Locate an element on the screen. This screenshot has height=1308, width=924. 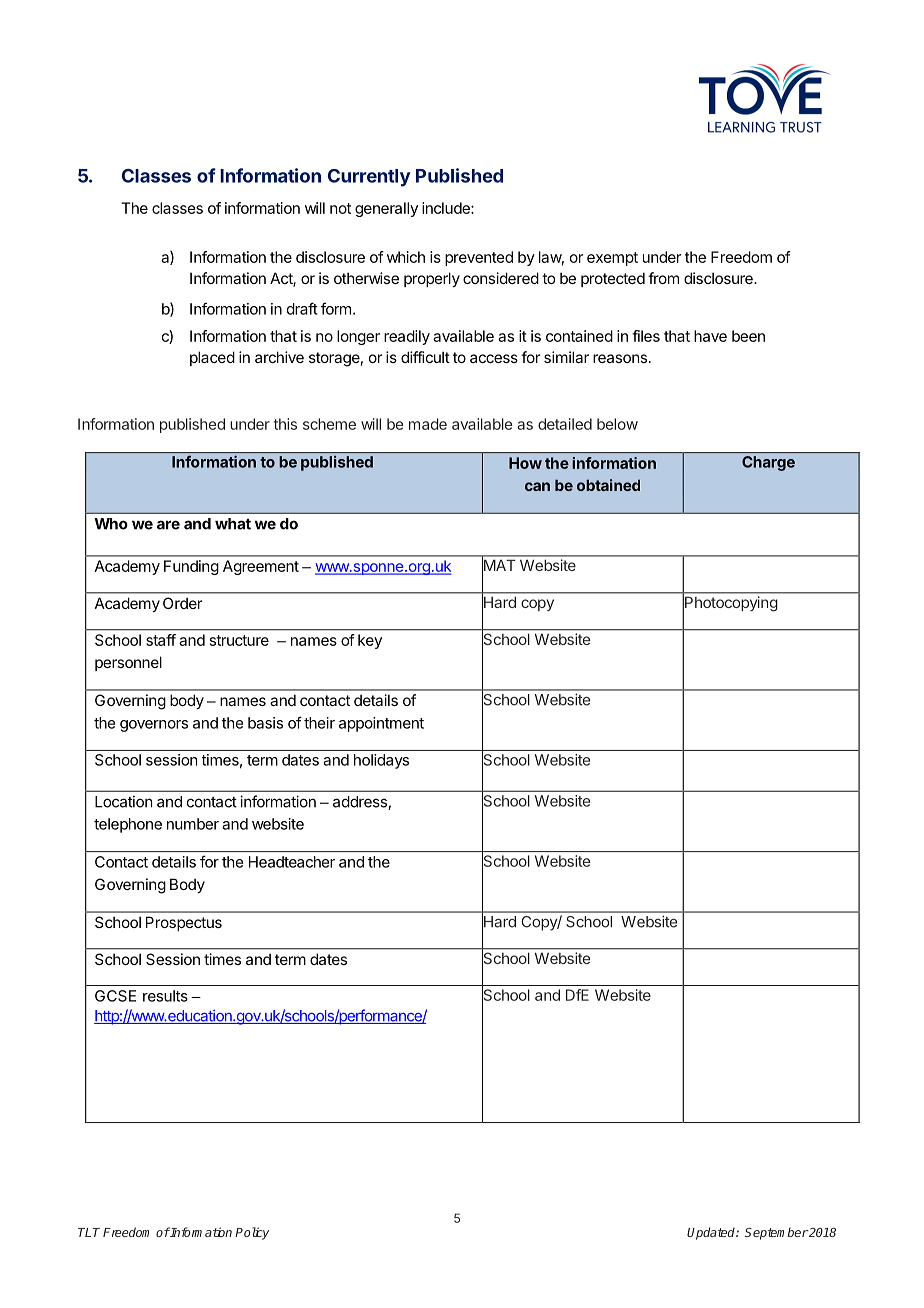
not is located at coordinates (340, 208).
